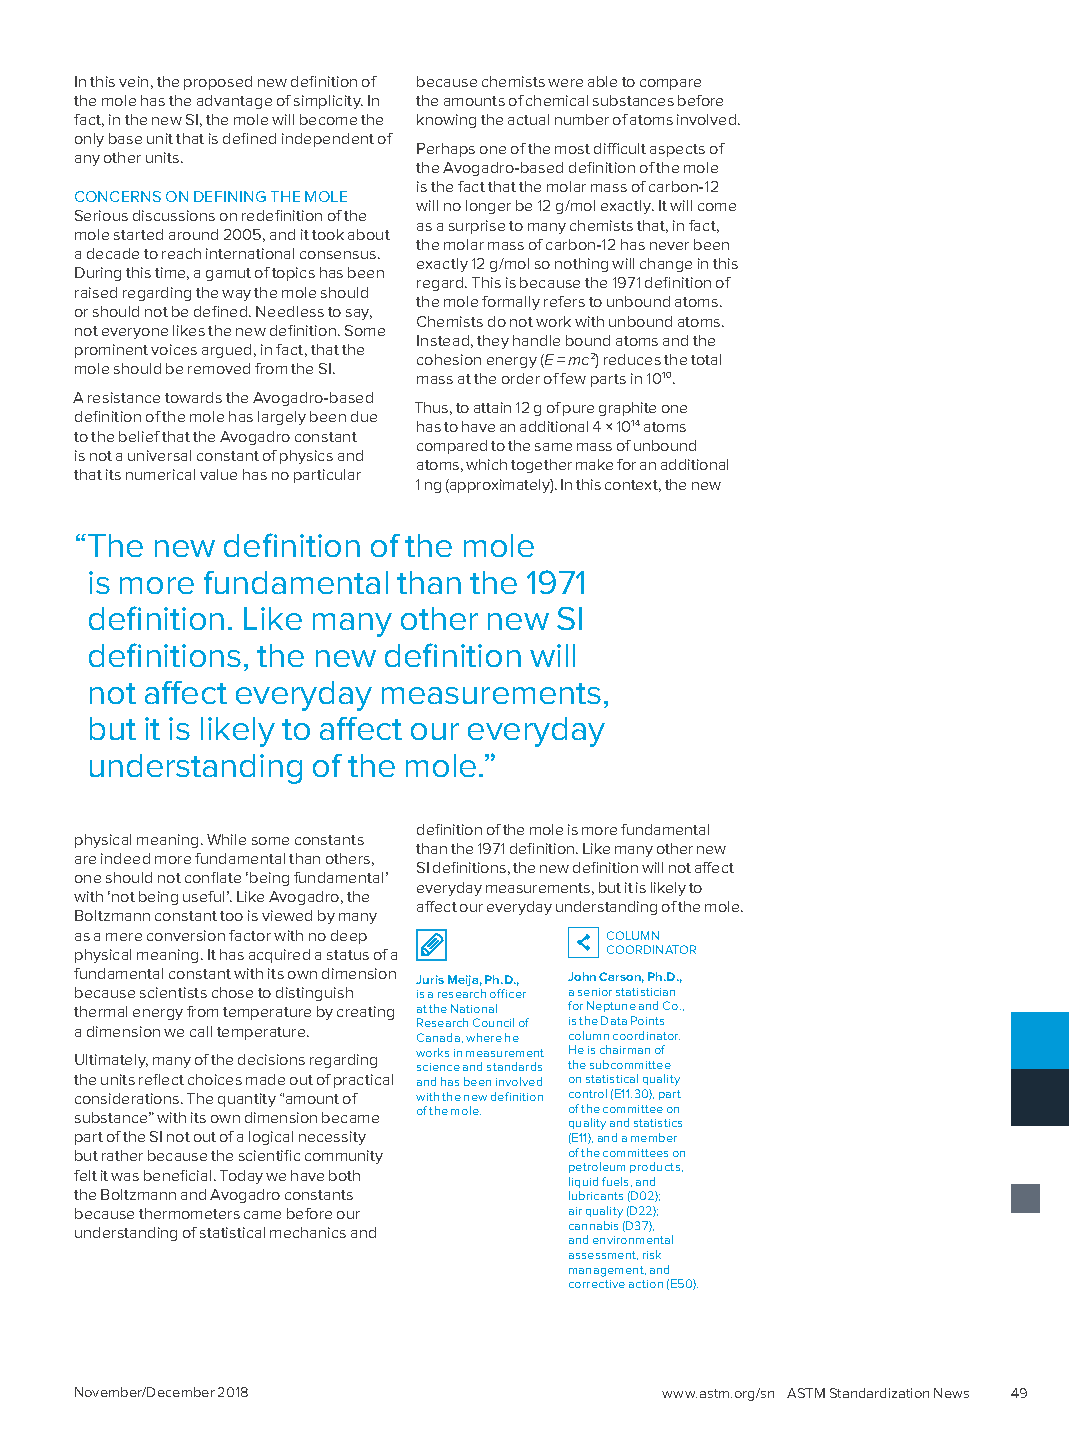  I want to click on corrective, so click(597, 1284).
